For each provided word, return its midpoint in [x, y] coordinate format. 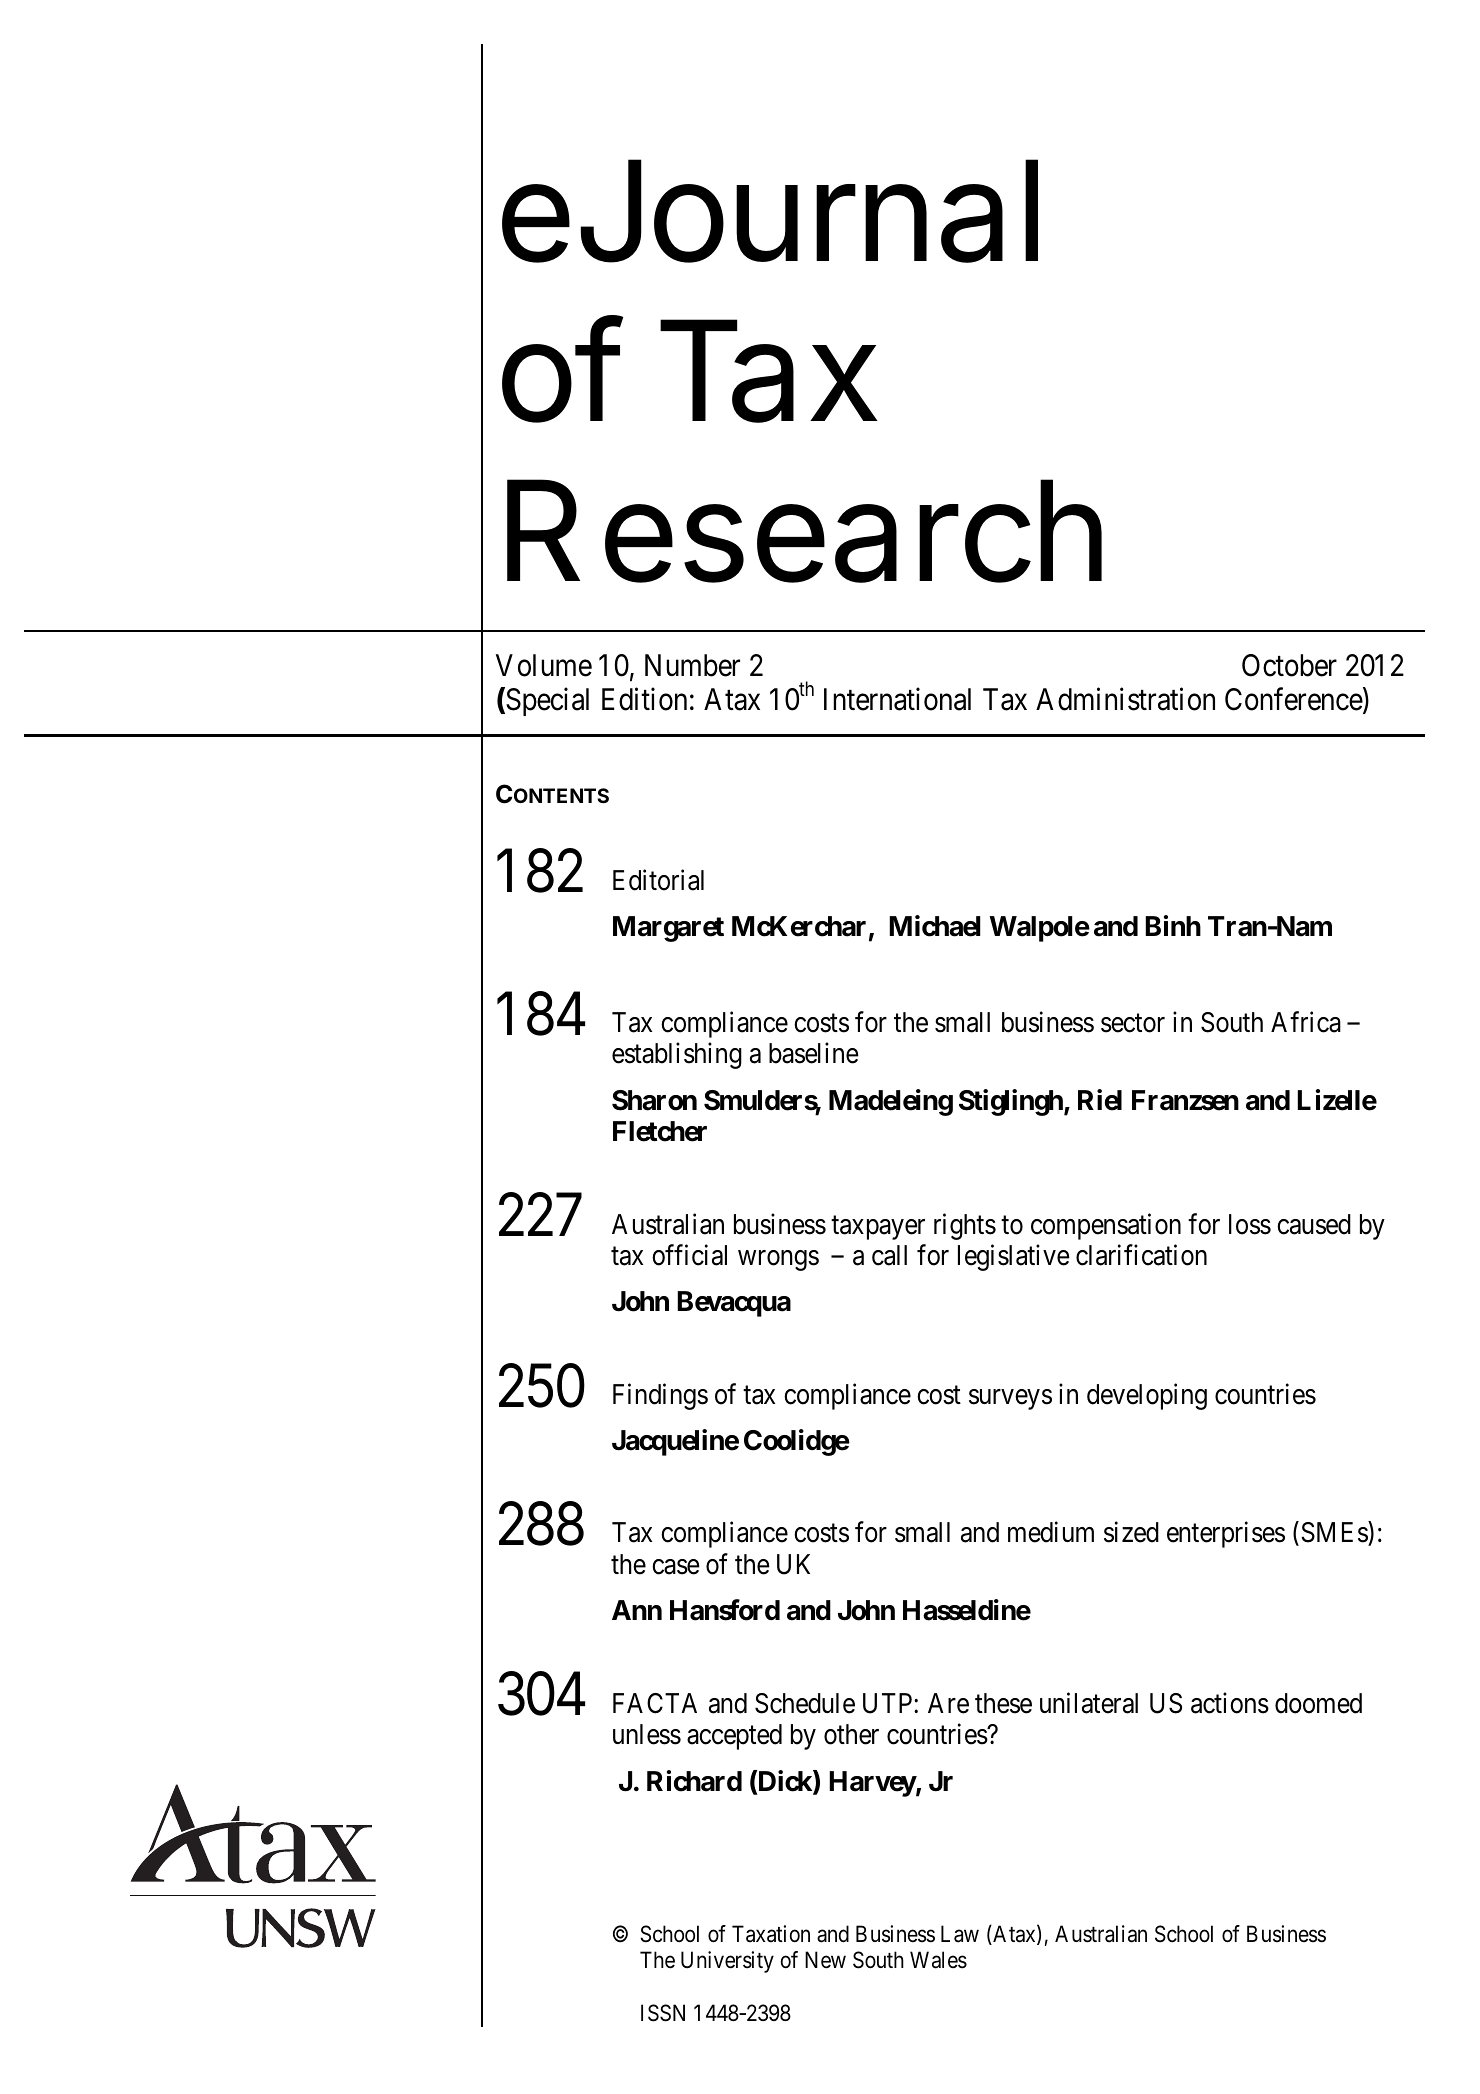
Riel [1100, 1100]
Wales [938, 1960]
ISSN [663, 2013]
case [676, 1567]
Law [960, 1934]
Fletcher [660, 1131]
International [897, 699]
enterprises [1226, 1535]
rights [965, 1226]
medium [1051, 1532]
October [1289, 665]
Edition [644, 699]
